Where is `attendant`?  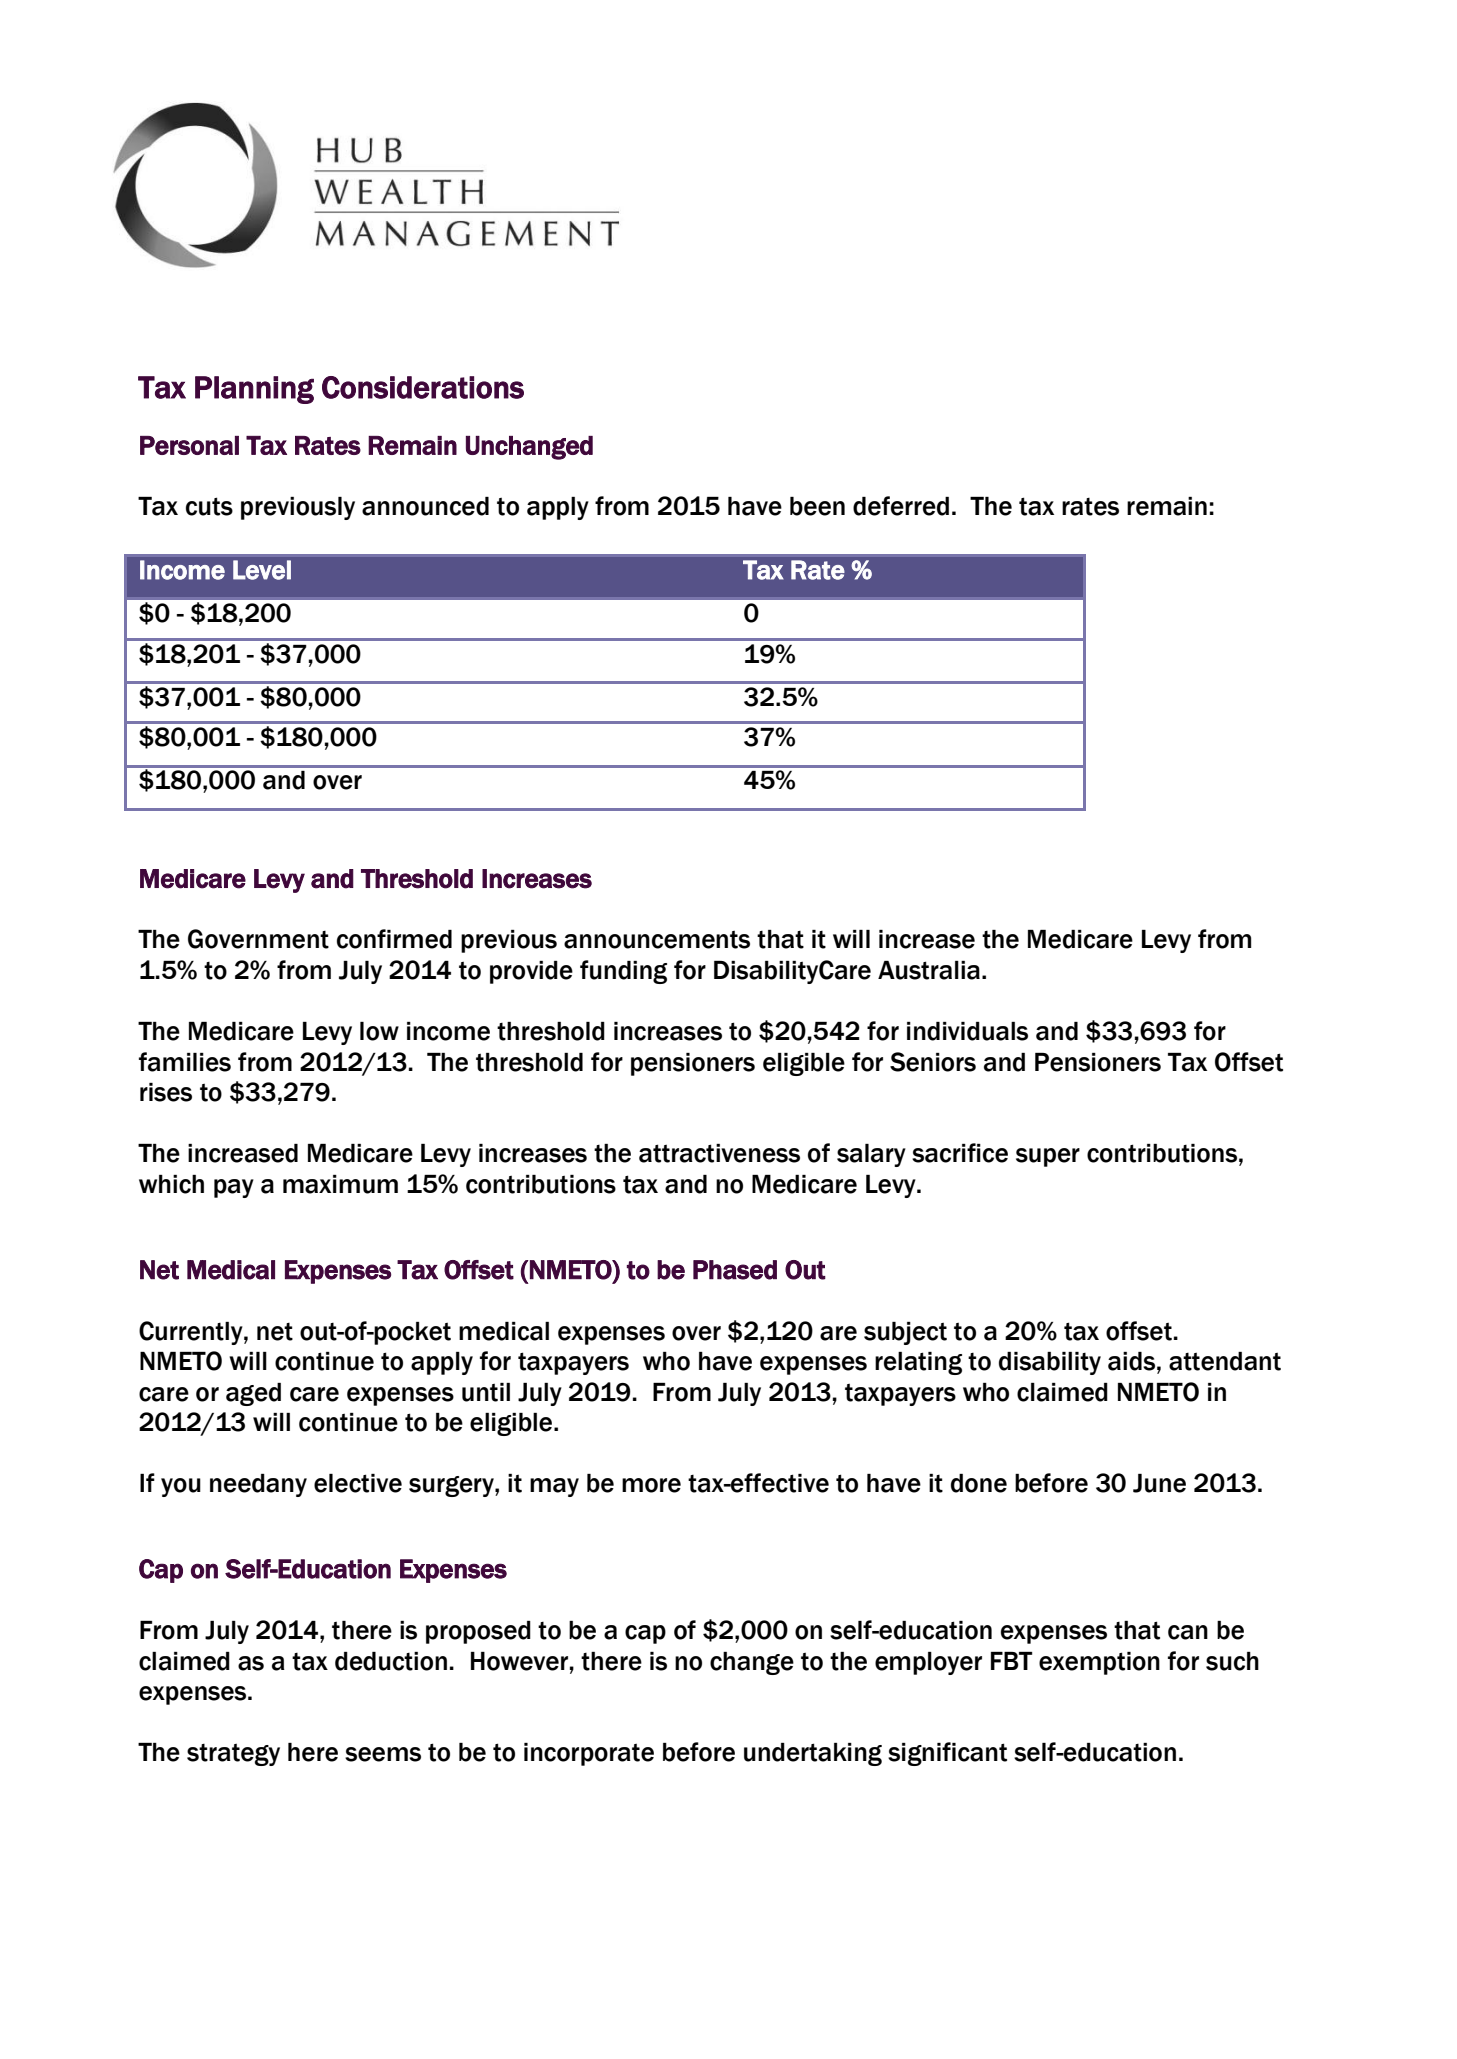
attendant is located at coordinates (1225, 1361).
